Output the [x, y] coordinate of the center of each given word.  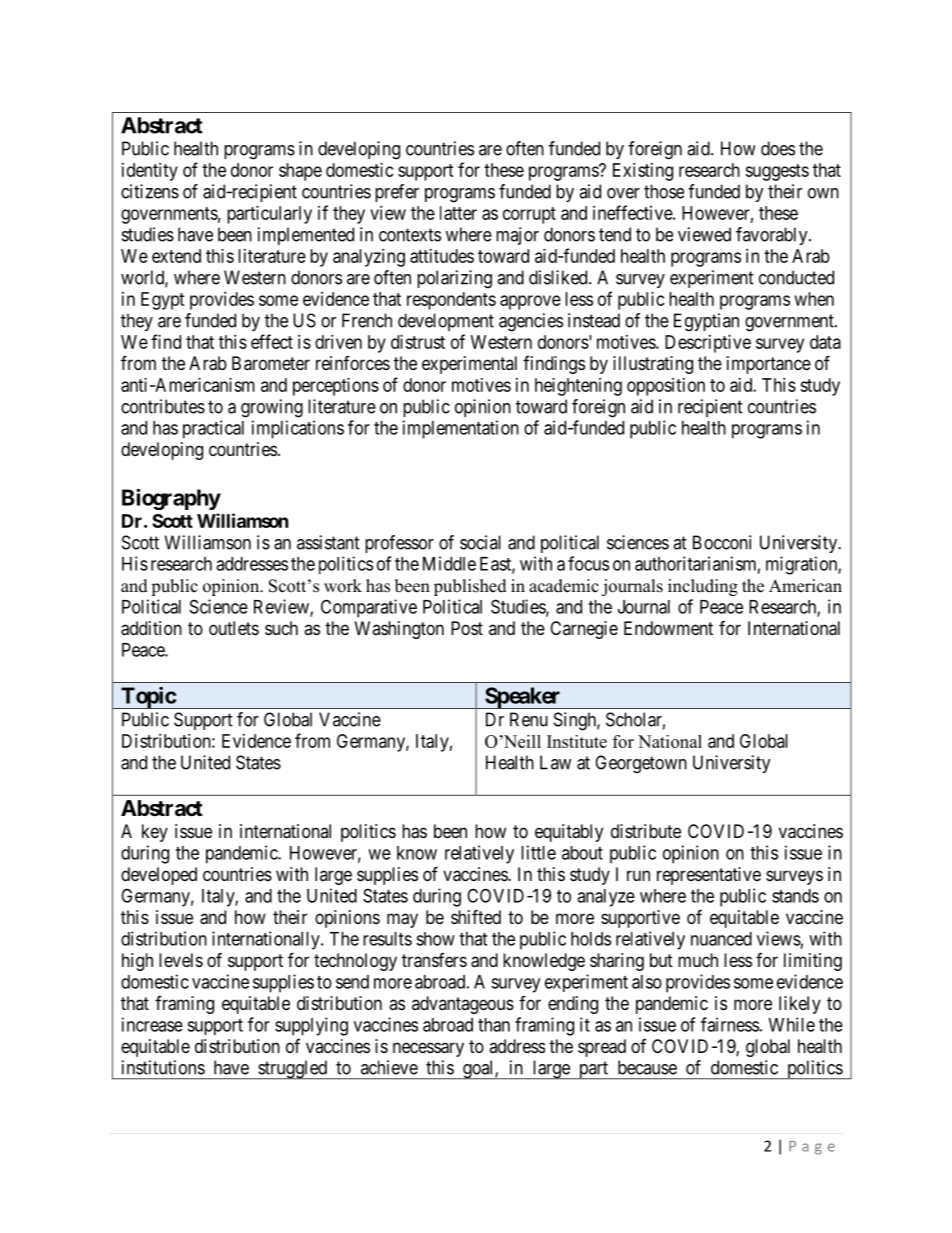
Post [467, 628]
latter [458, 213]
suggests [777, 172]
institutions [163, 1067]
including [703, 587]
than [494, 1025]
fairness [730, 1024]
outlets [234, 628]
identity [150, 172]
